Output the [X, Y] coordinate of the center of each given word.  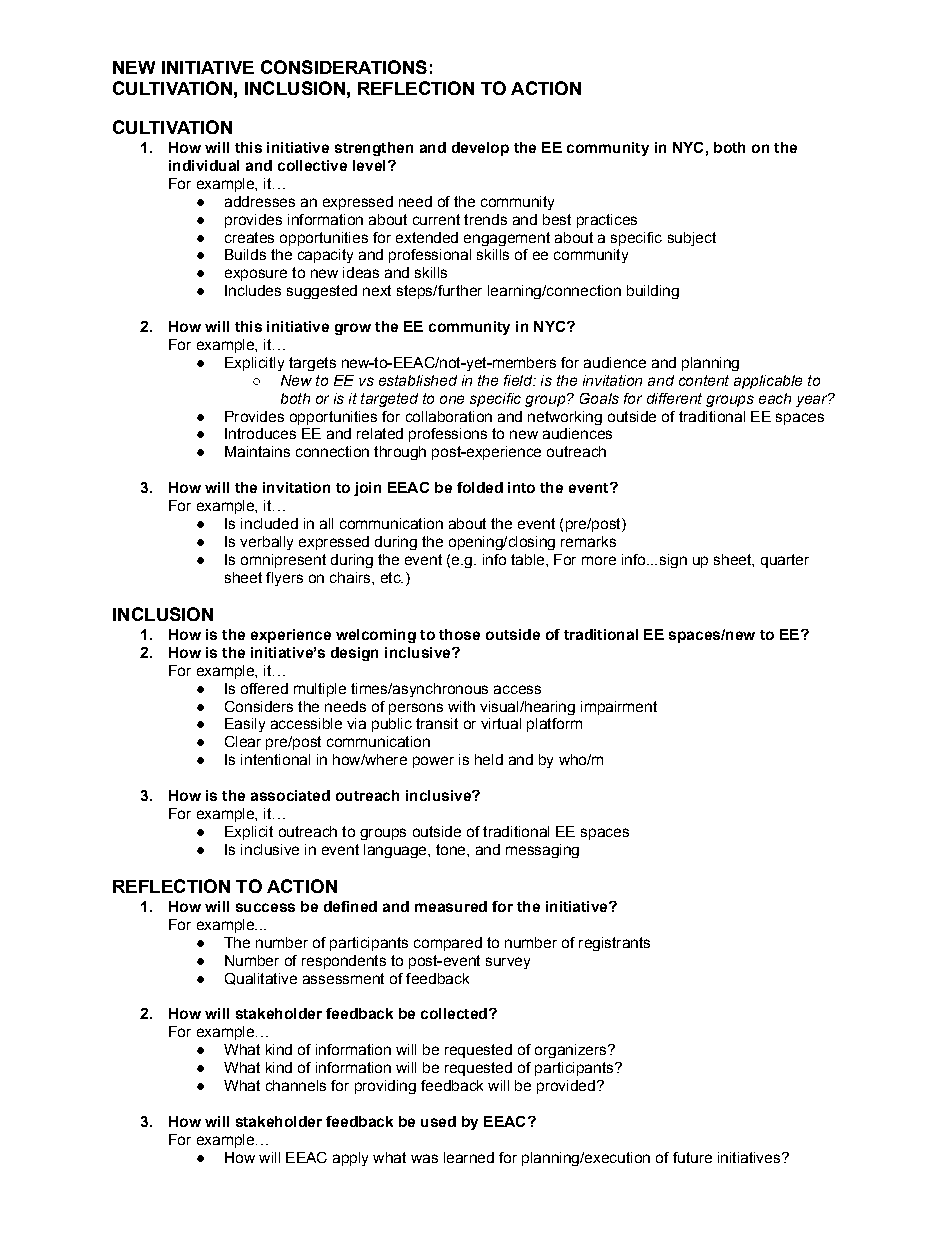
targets [312, 364]
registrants [614, 944]
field [519, 380]
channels [296, 1085]
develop [480, 149]
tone [452, 849]
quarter [785, 561]
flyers [284, 579]
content [704, 380]
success [265, 907]
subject [692, 239]
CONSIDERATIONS [344, 67]
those [459, 634]
